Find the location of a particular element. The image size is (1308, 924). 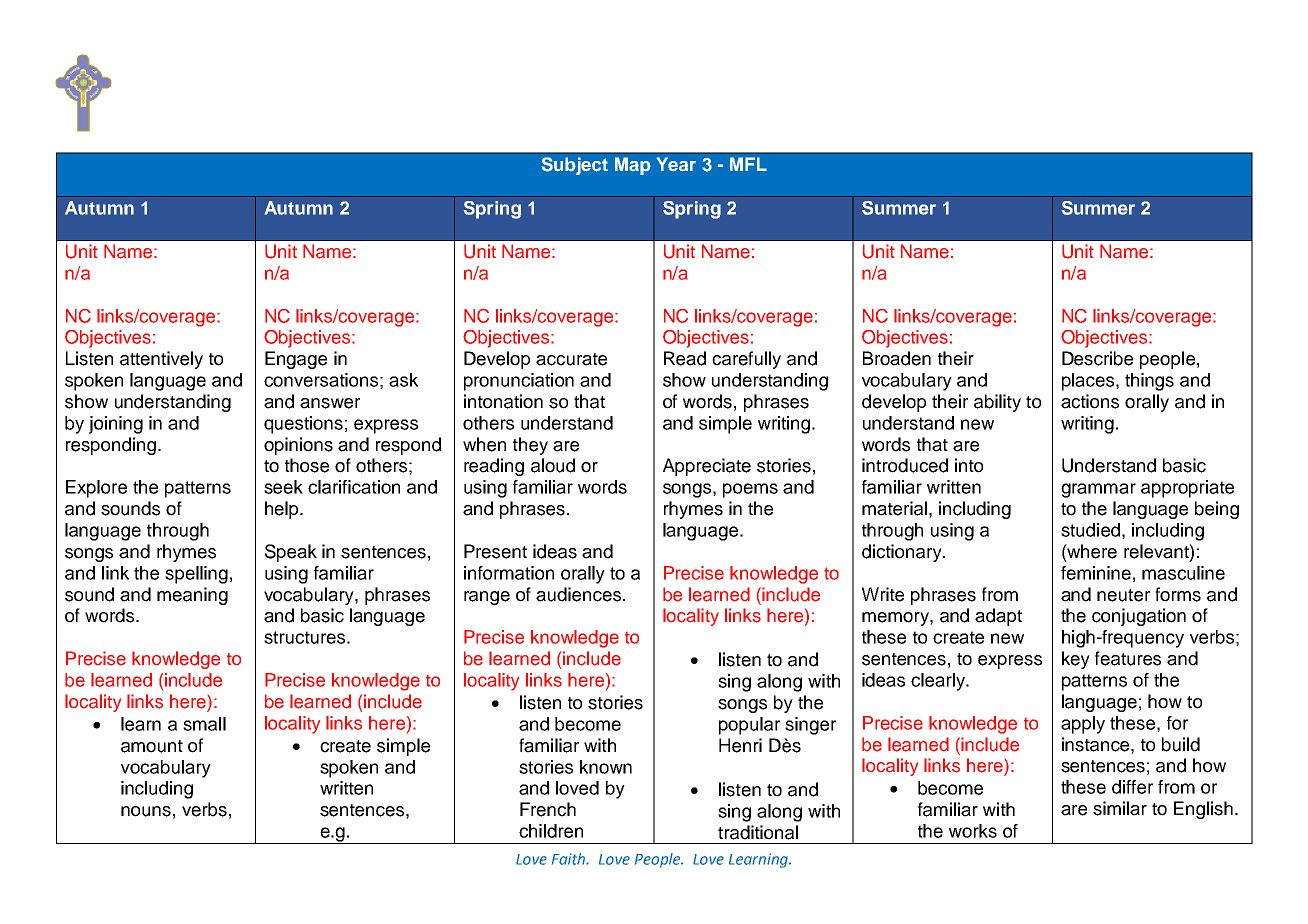

grammar is located at coordinates (1098, 490).
